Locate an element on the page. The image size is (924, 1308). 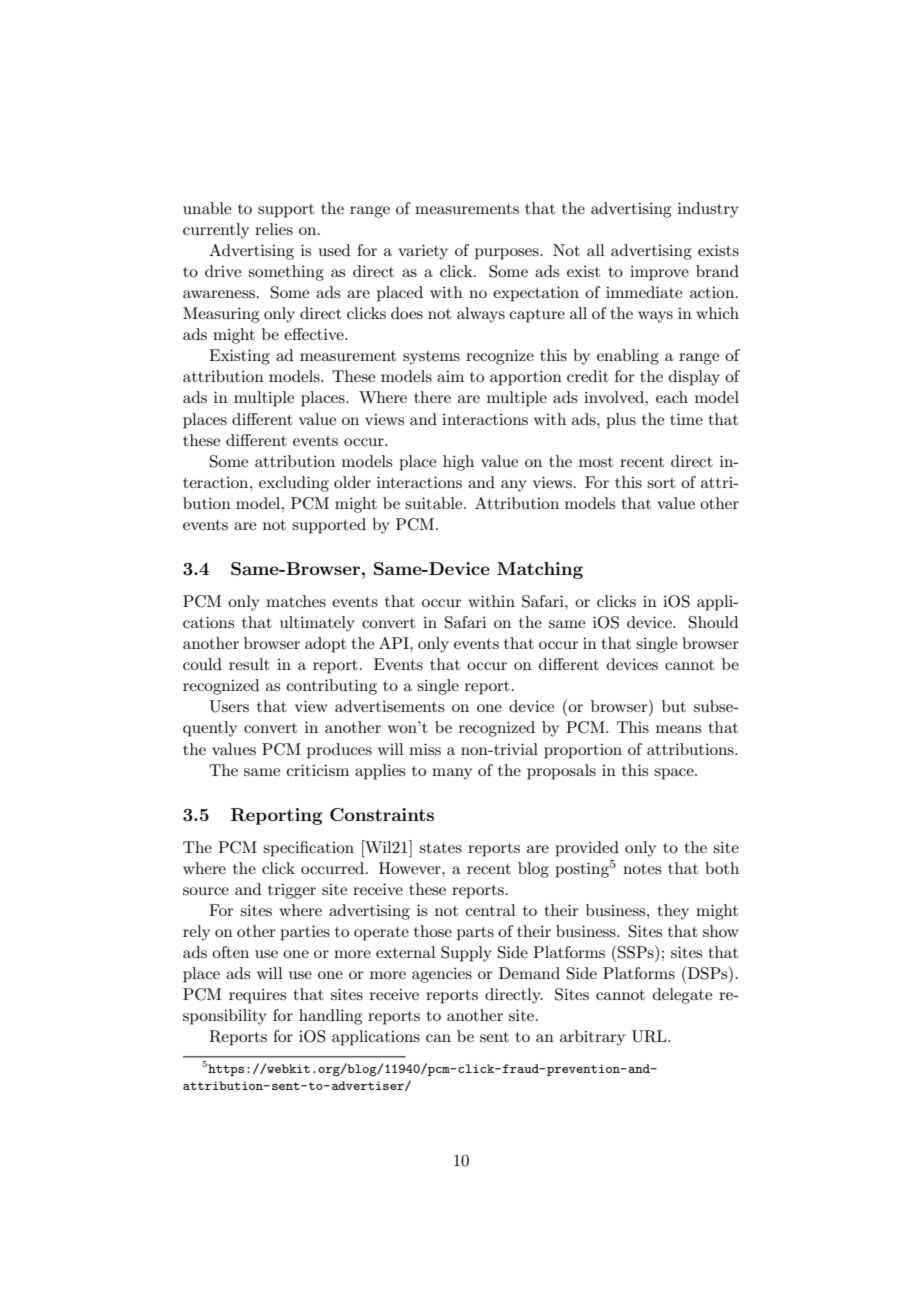
older is located at coordinates (352, 482).
